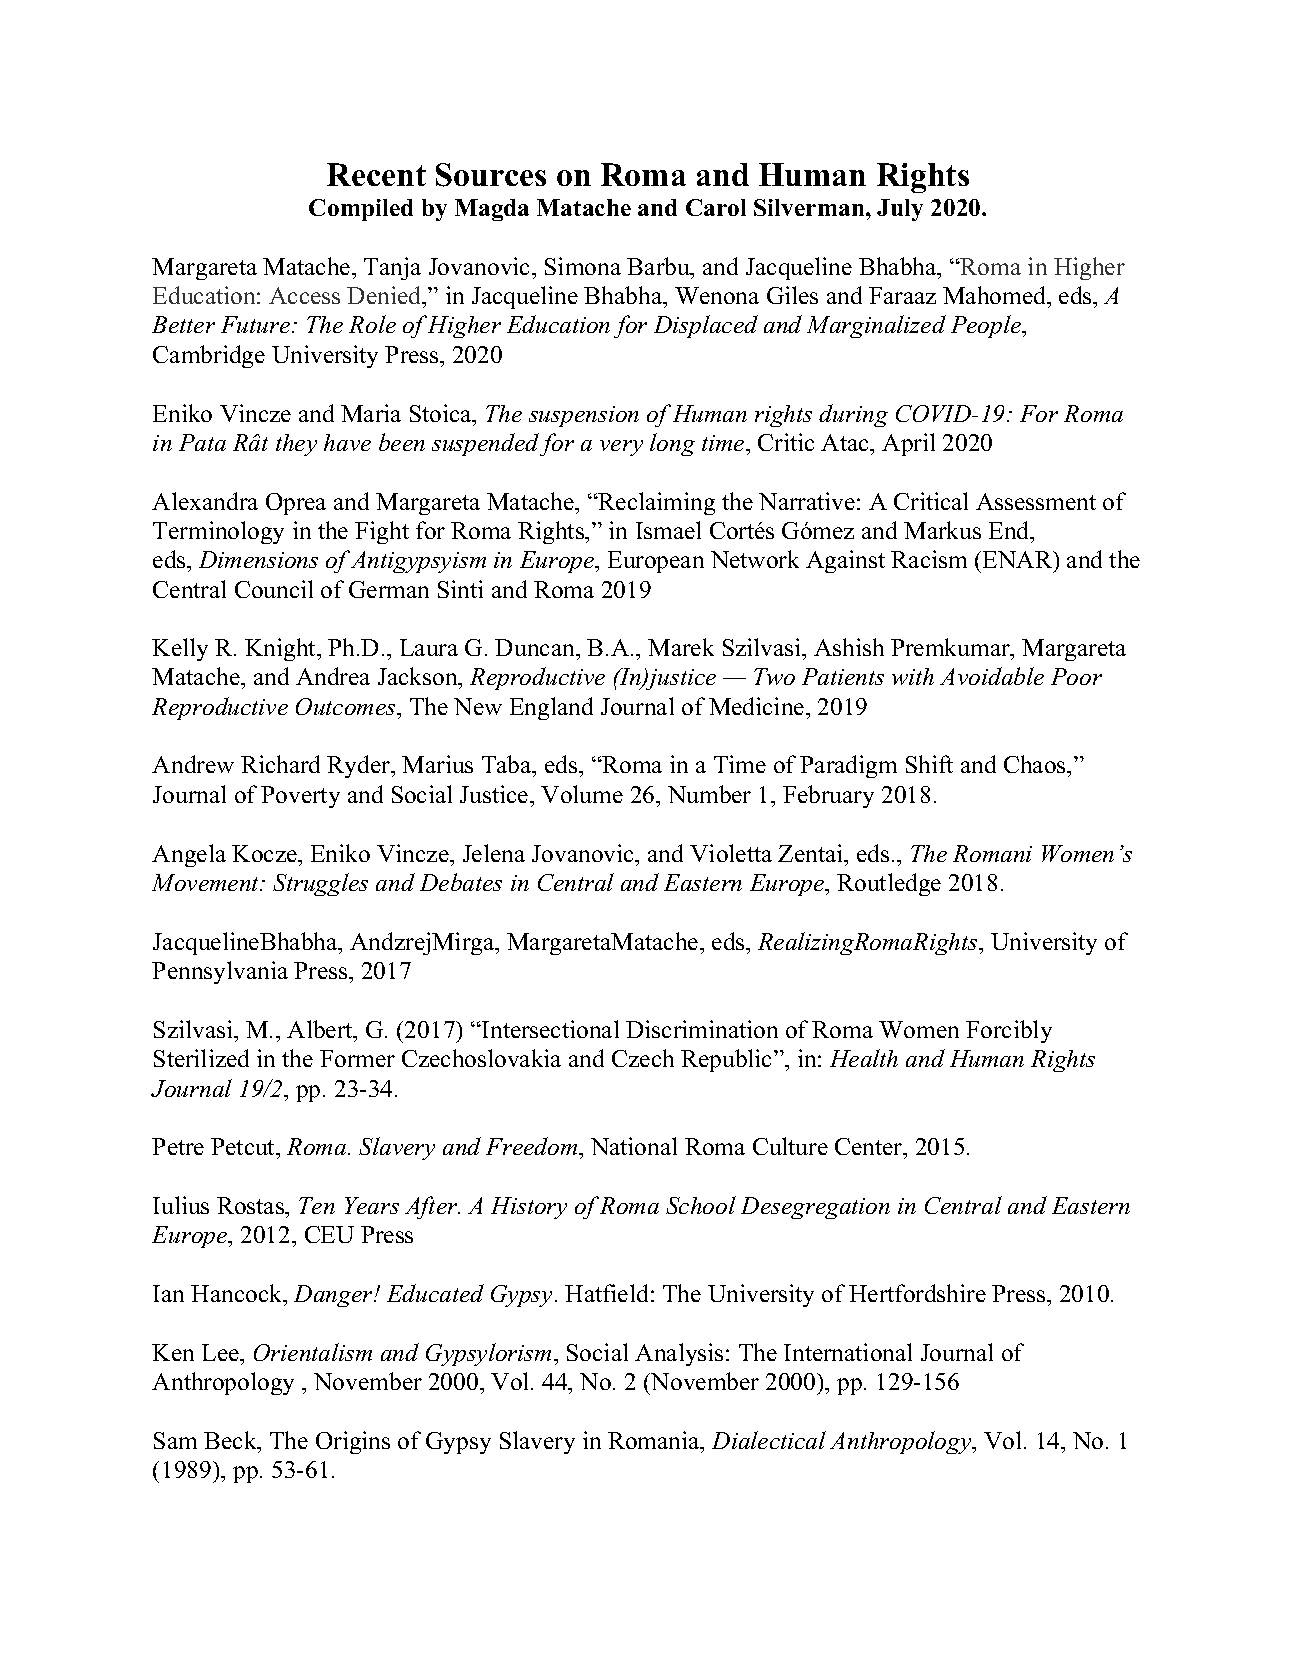 Image resolution: width=1296 pixels, height=1677 pixels. What do you see at coordinates (231, 1440) in the screenshot?
I see `Beck` at bounding box center [231, 1440].
